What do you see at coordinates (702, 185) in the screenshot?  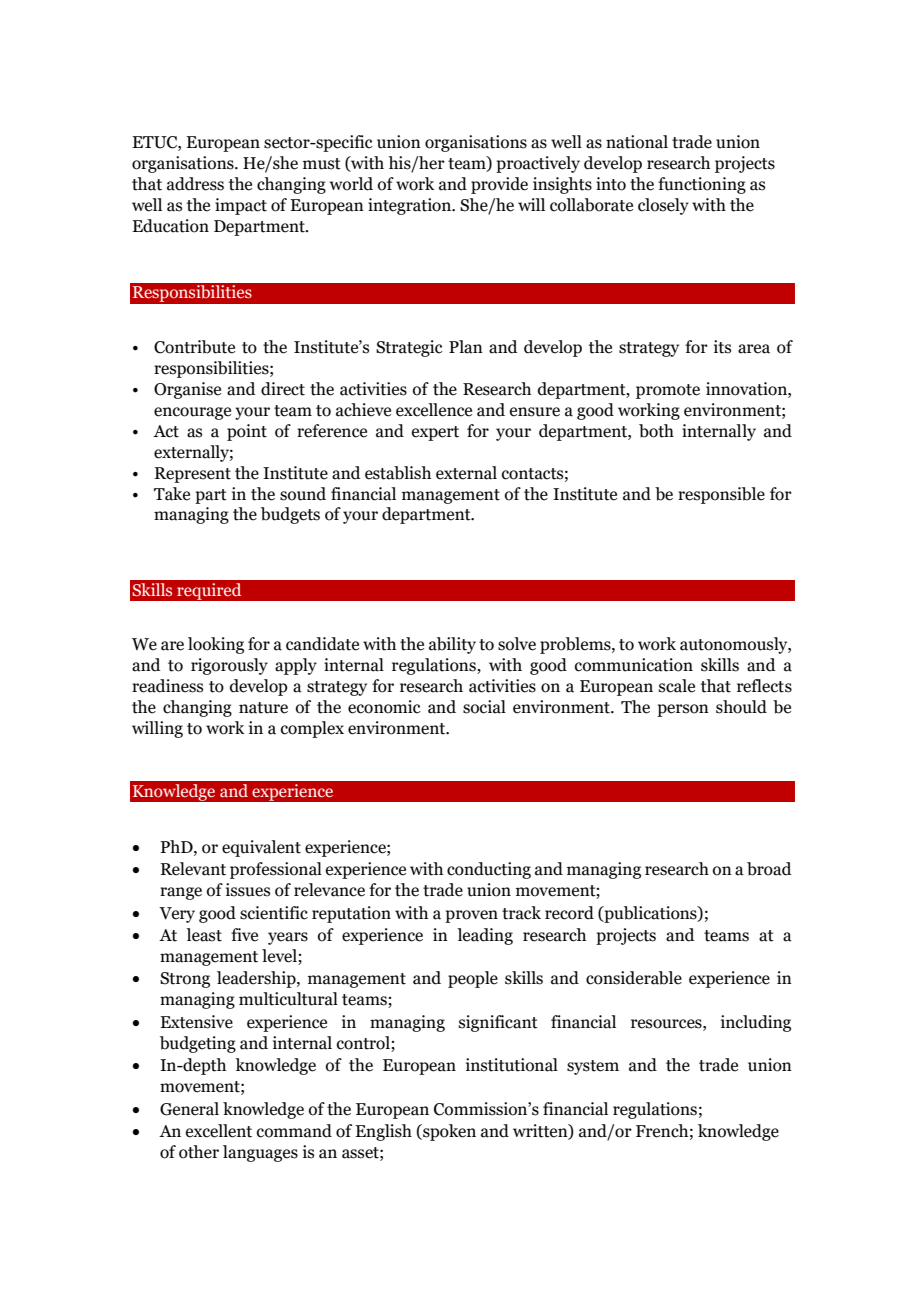 I see `functioning` at bounding box center [702, 185].
